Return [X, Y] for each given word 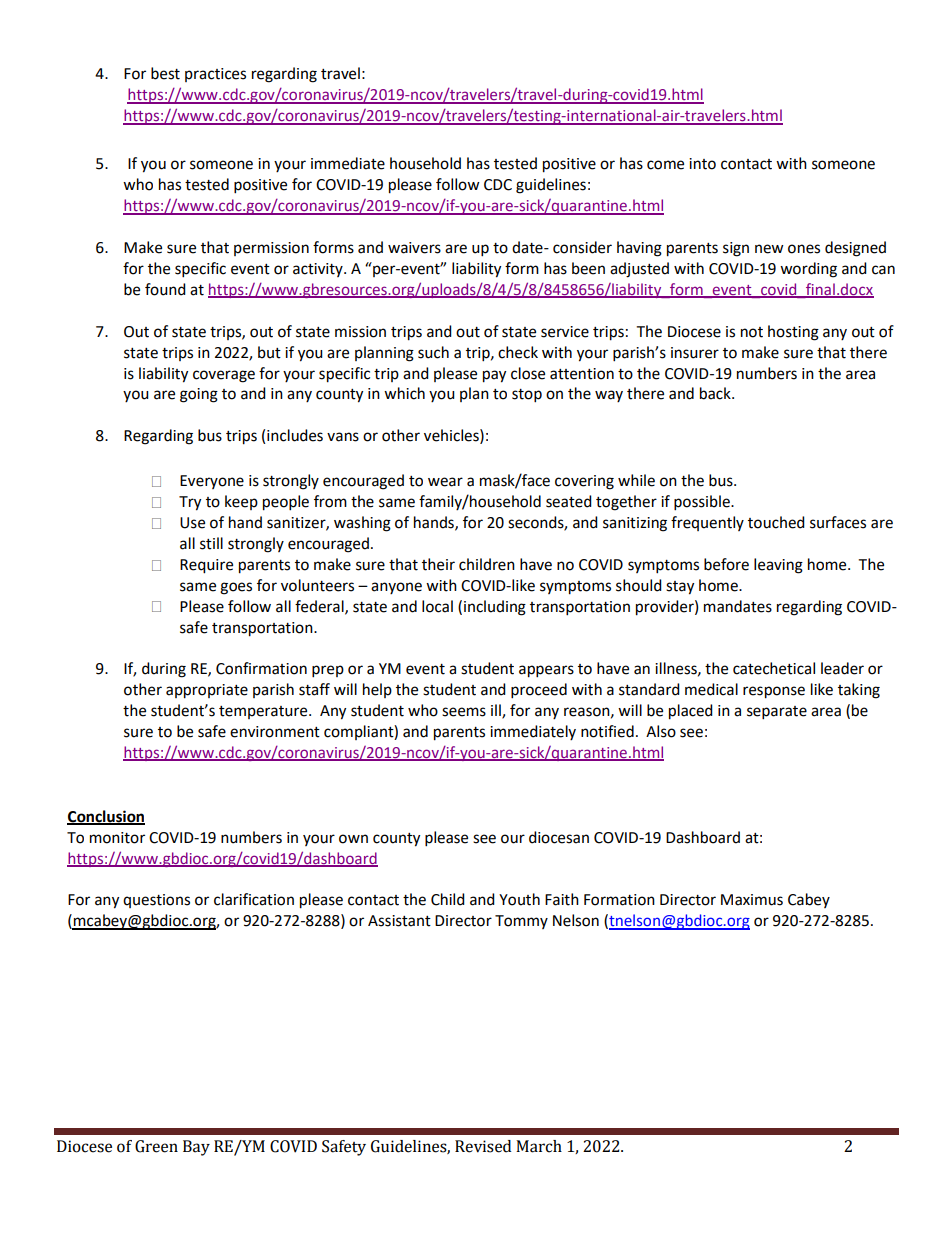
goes [236, 588]
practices [215, 75]
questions [156, 901]
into [702, 164]
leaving [778, 566]
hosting [793, 333]
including [495, 608]
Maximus [752, 900]
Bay [196, 1148]
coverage [224, 376]
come [665, 165]
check [518, 352]
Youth [519, 899]
